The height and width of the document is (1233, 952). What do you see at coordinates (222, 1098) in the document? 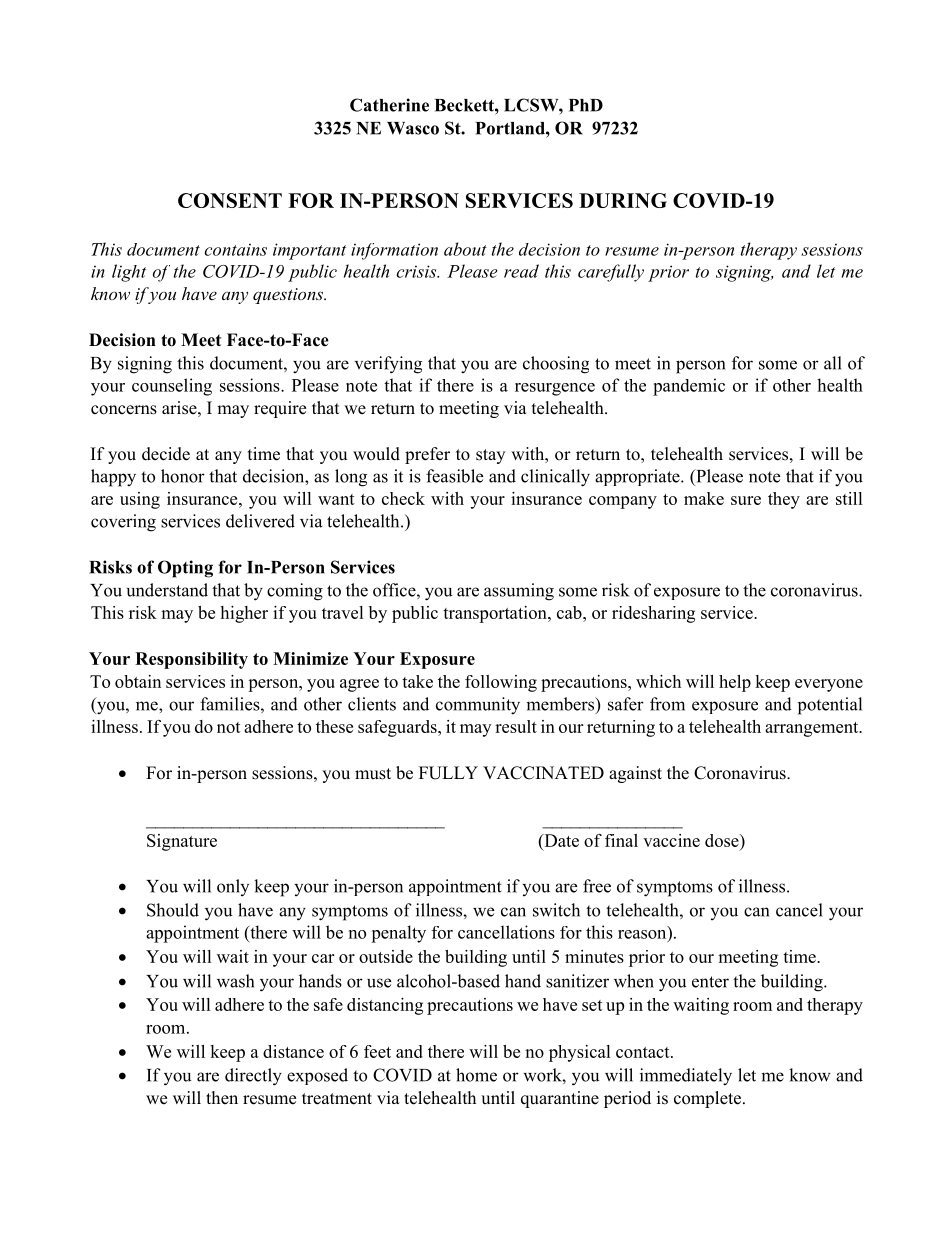
I see `then` at bounding box center [222, 1098].
